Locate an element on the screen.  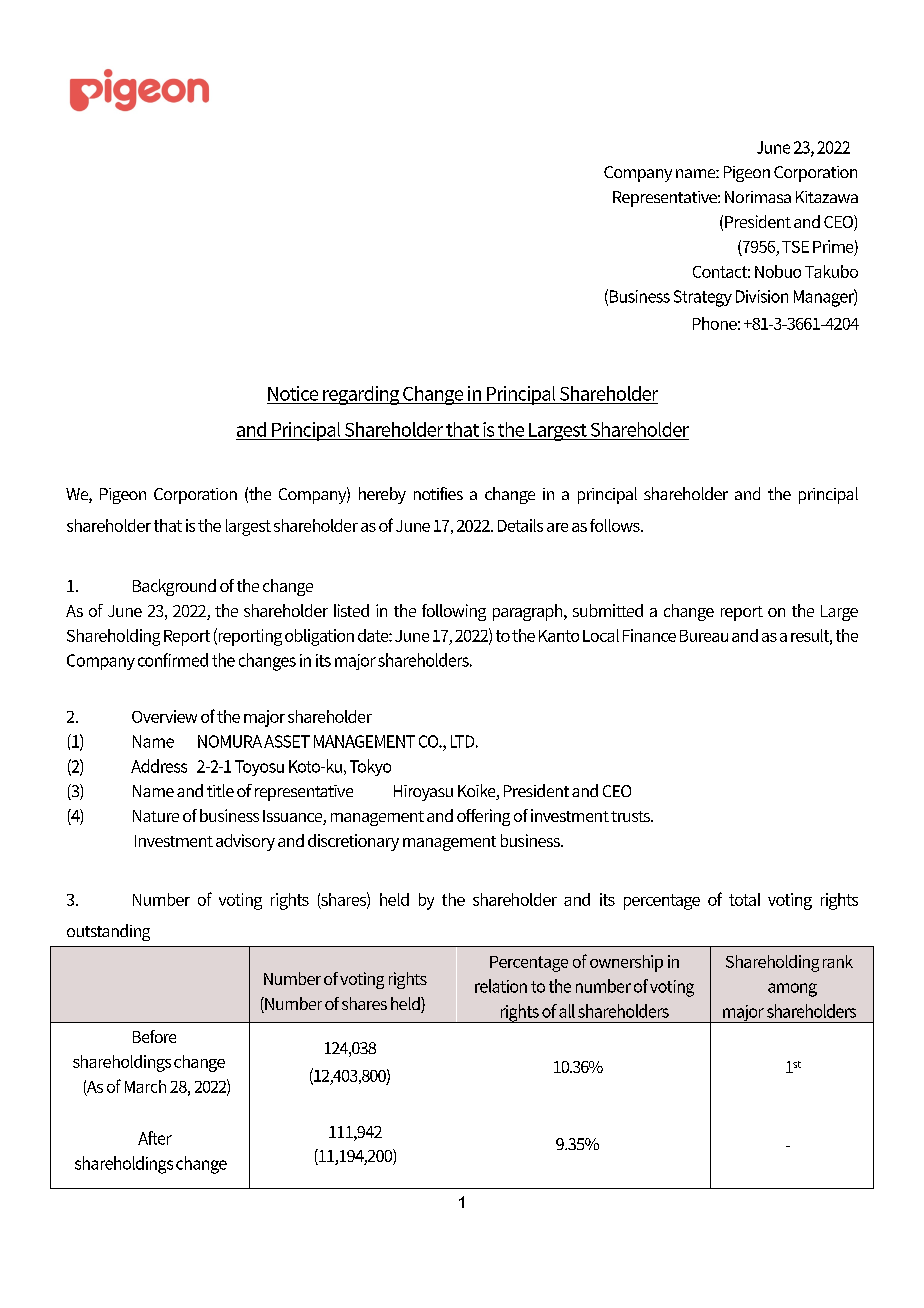
Bureau is located at coordinates (704, 636).
